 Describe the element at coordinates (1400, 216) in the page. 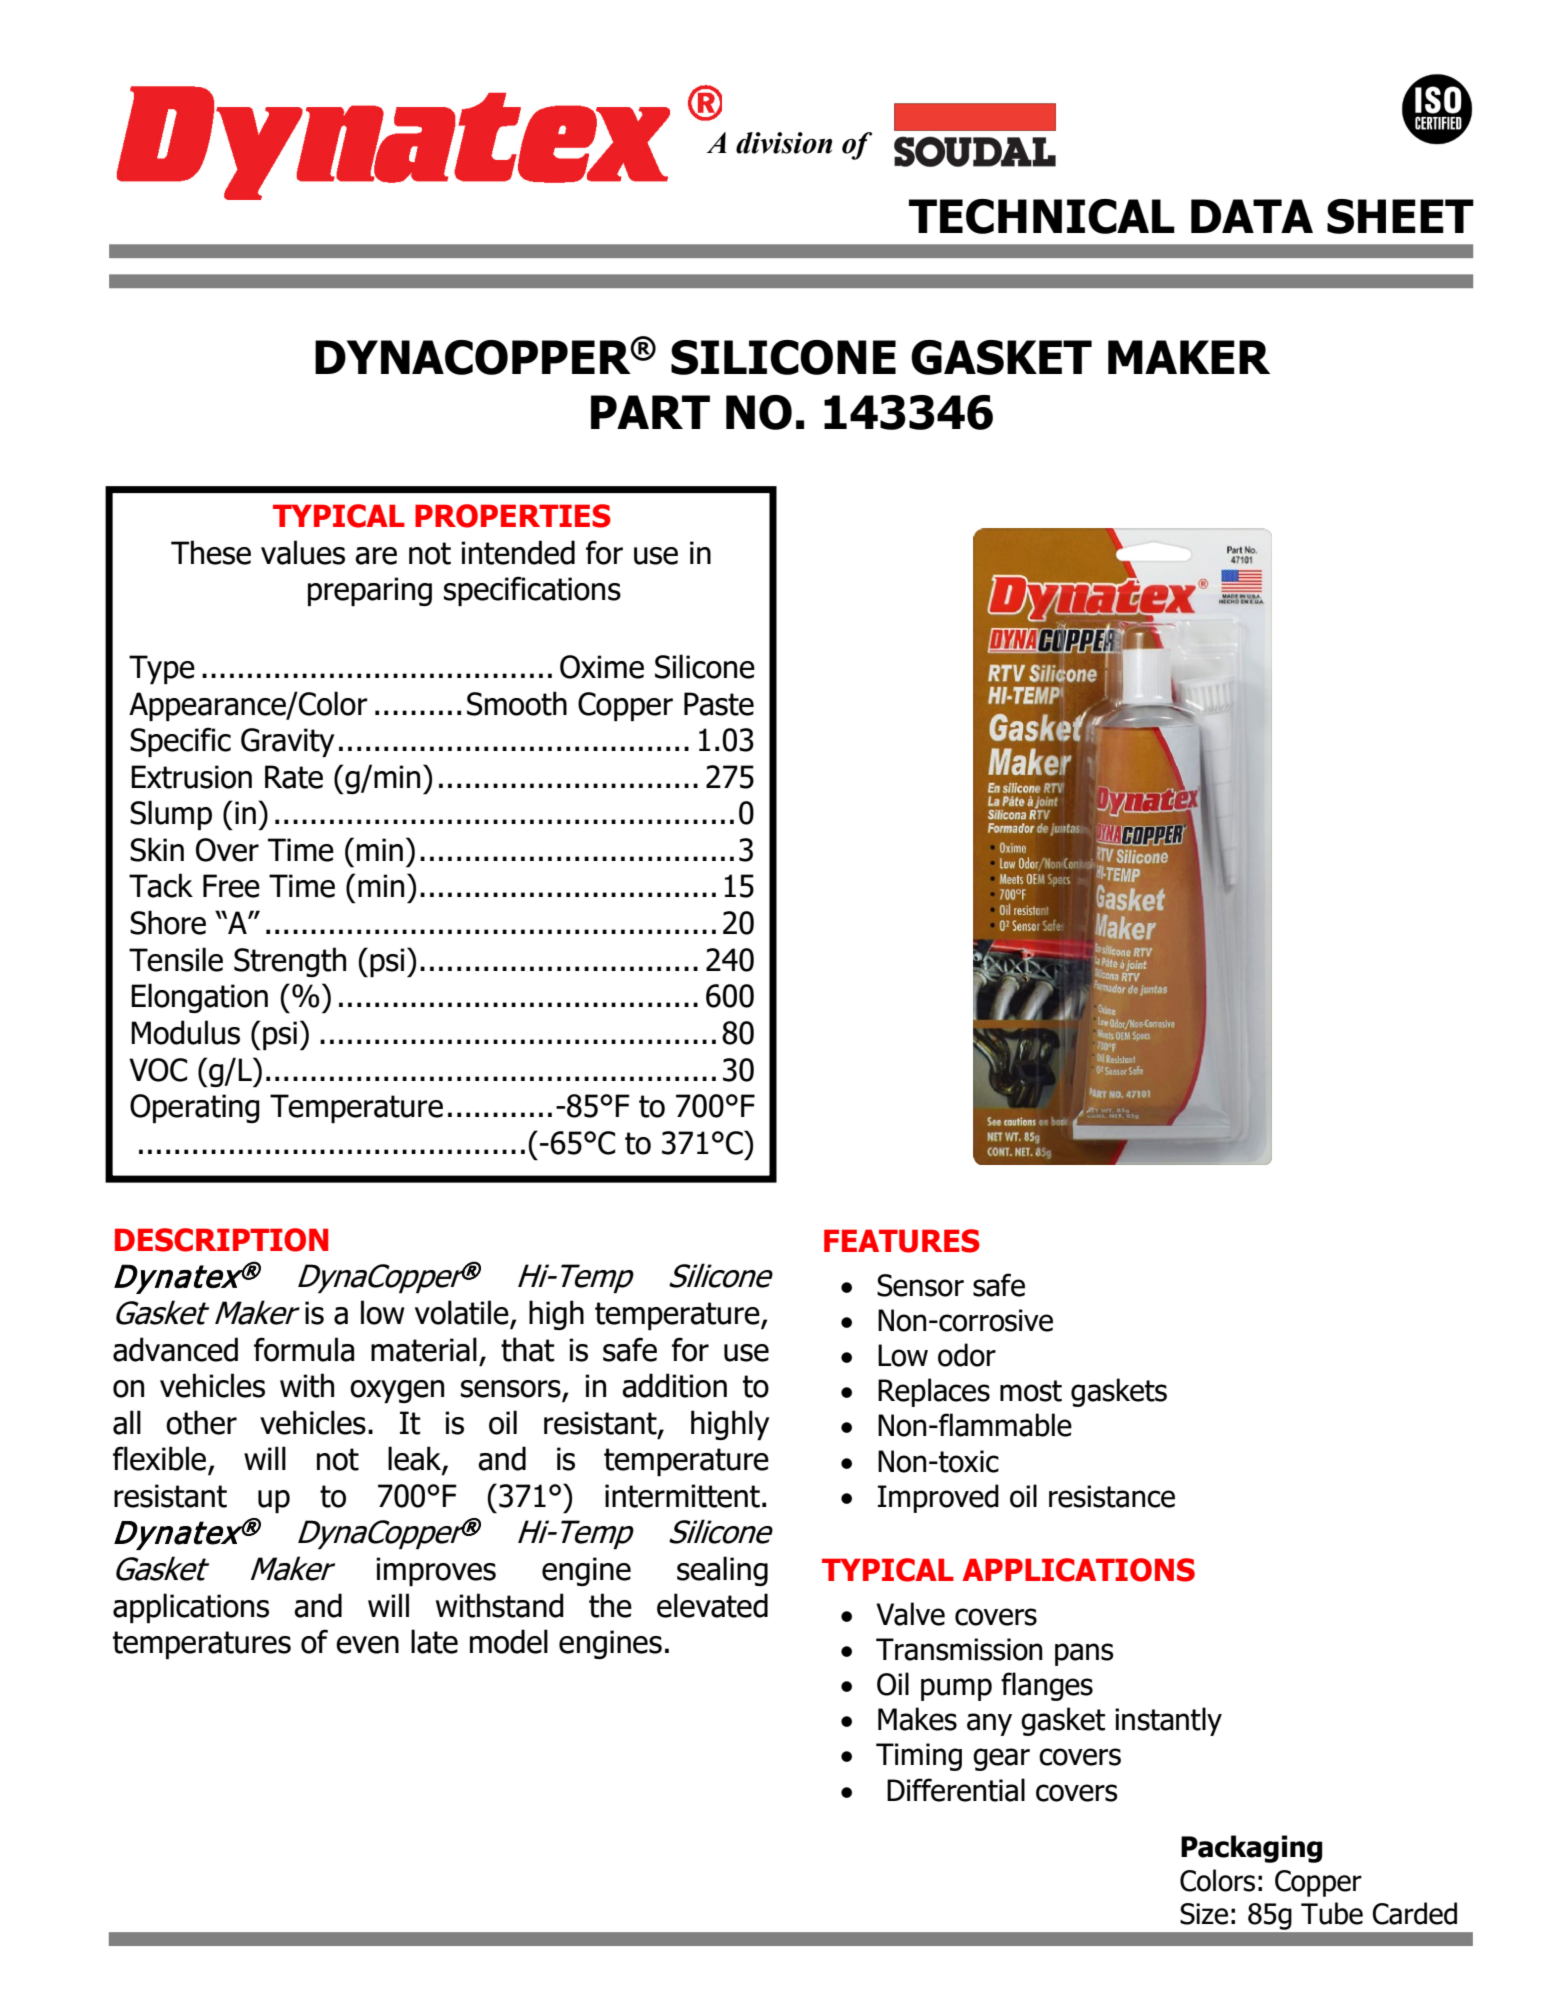

I see `SHEET` at that location.
